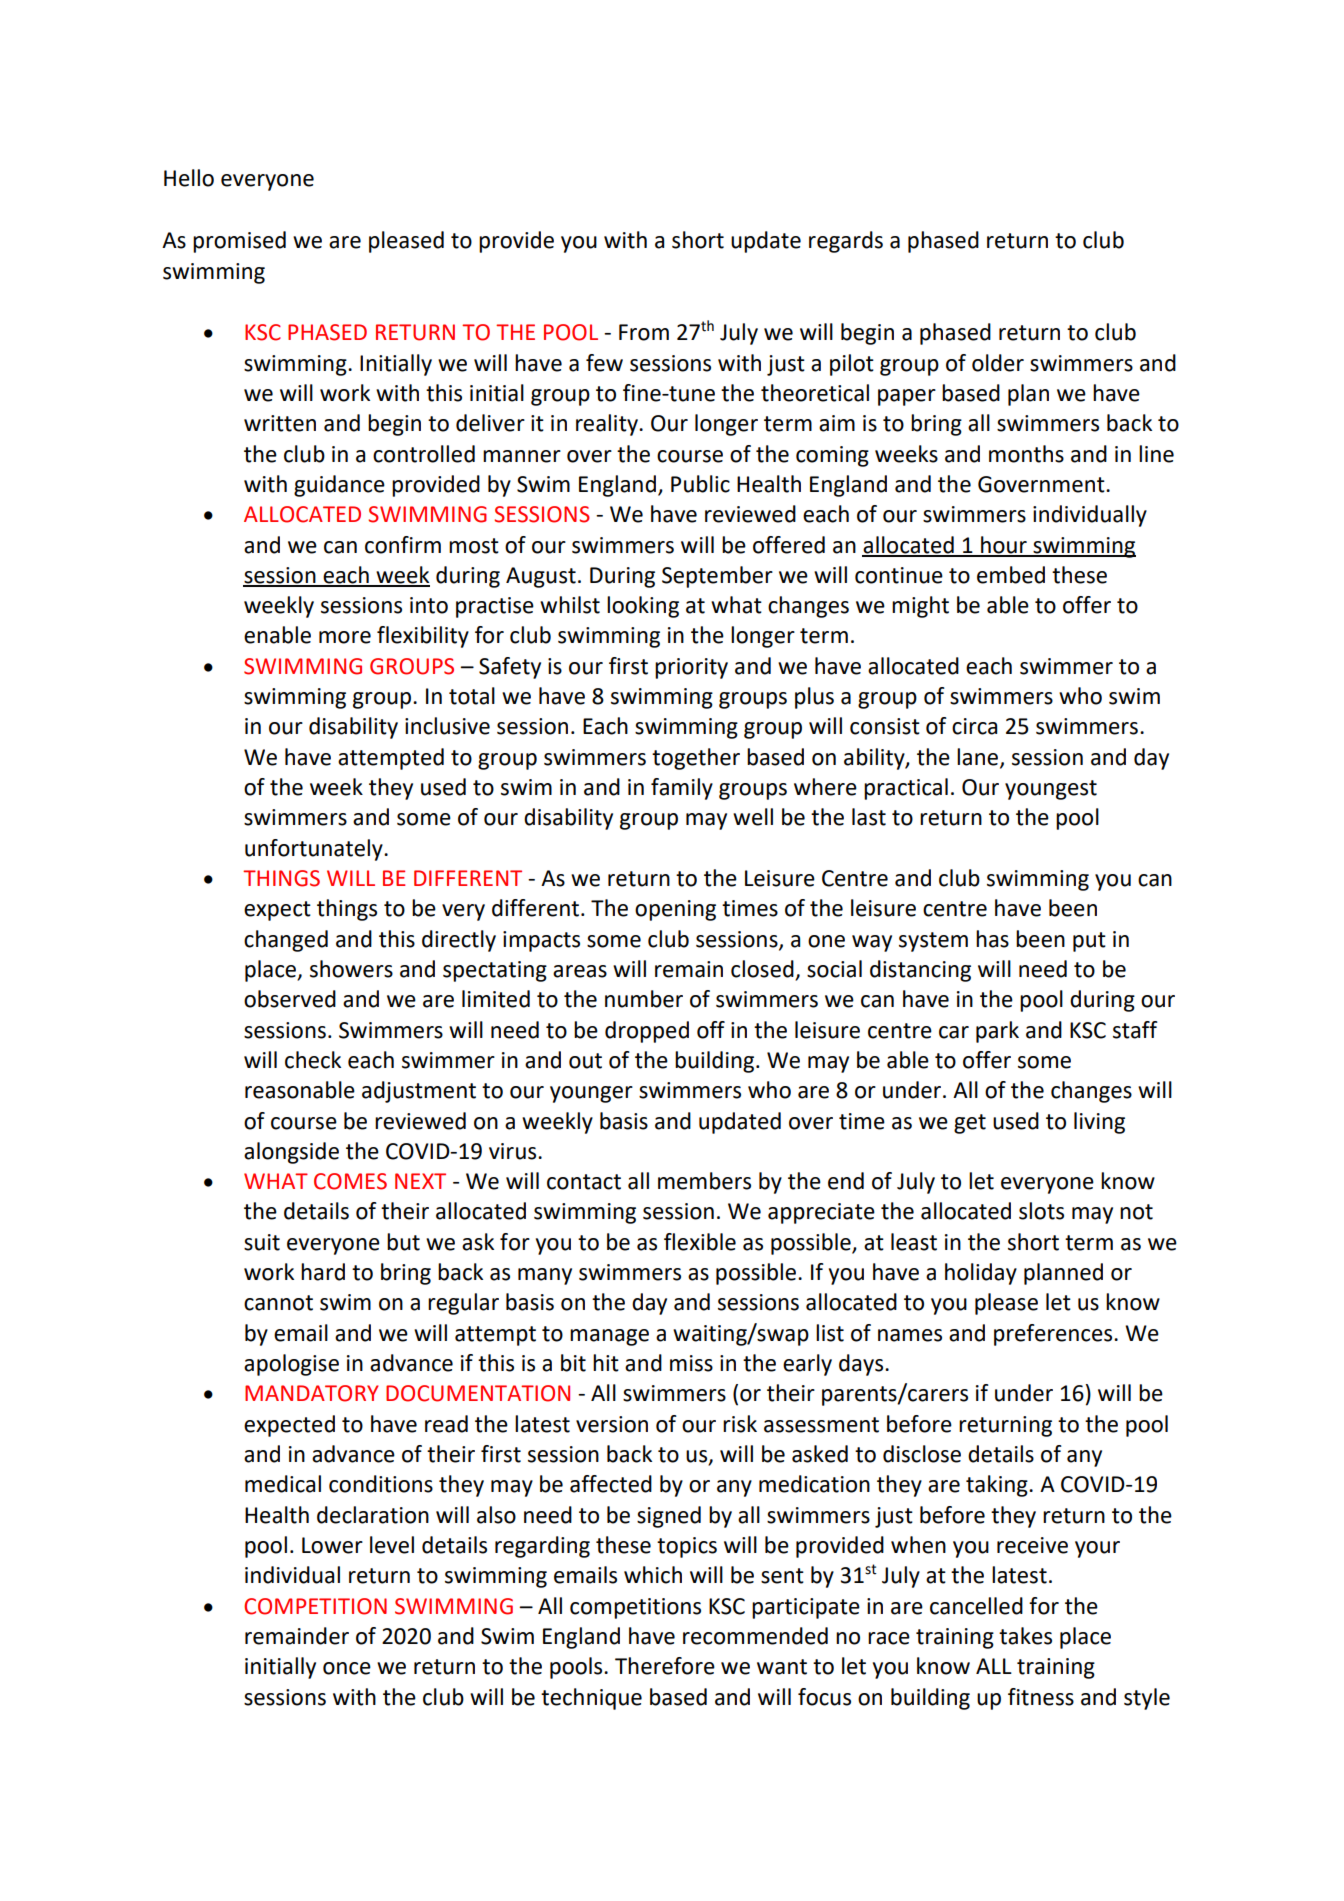 The image size is (1344, 1901). What do you see at coordinates (1041, 1211) in the screenshot?
I see `slots` at bounding box center [1041, 1211].
